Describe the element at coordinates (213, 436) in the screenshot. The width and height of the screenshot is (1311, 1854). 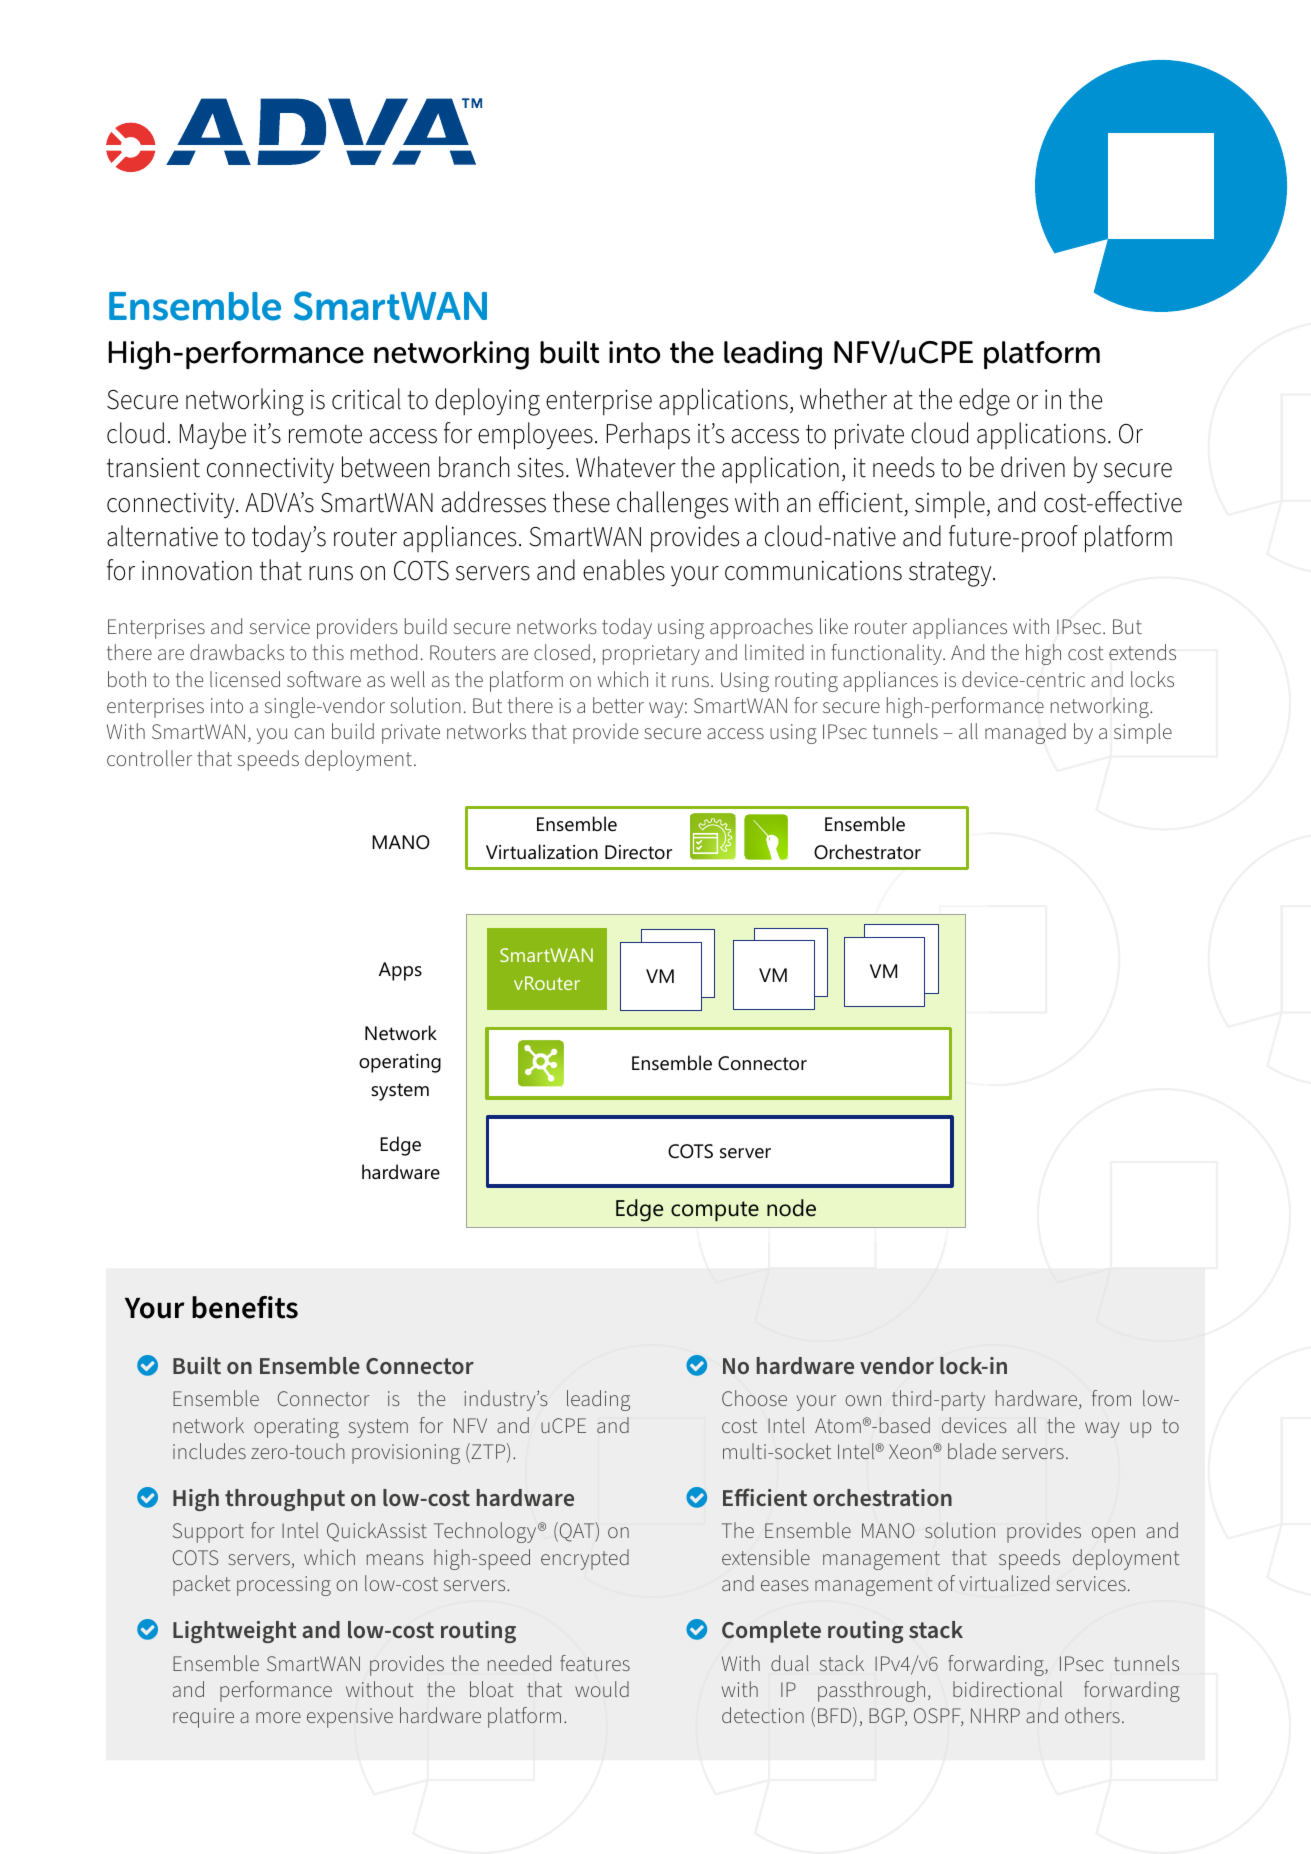
I see `Maybe` at that location.
